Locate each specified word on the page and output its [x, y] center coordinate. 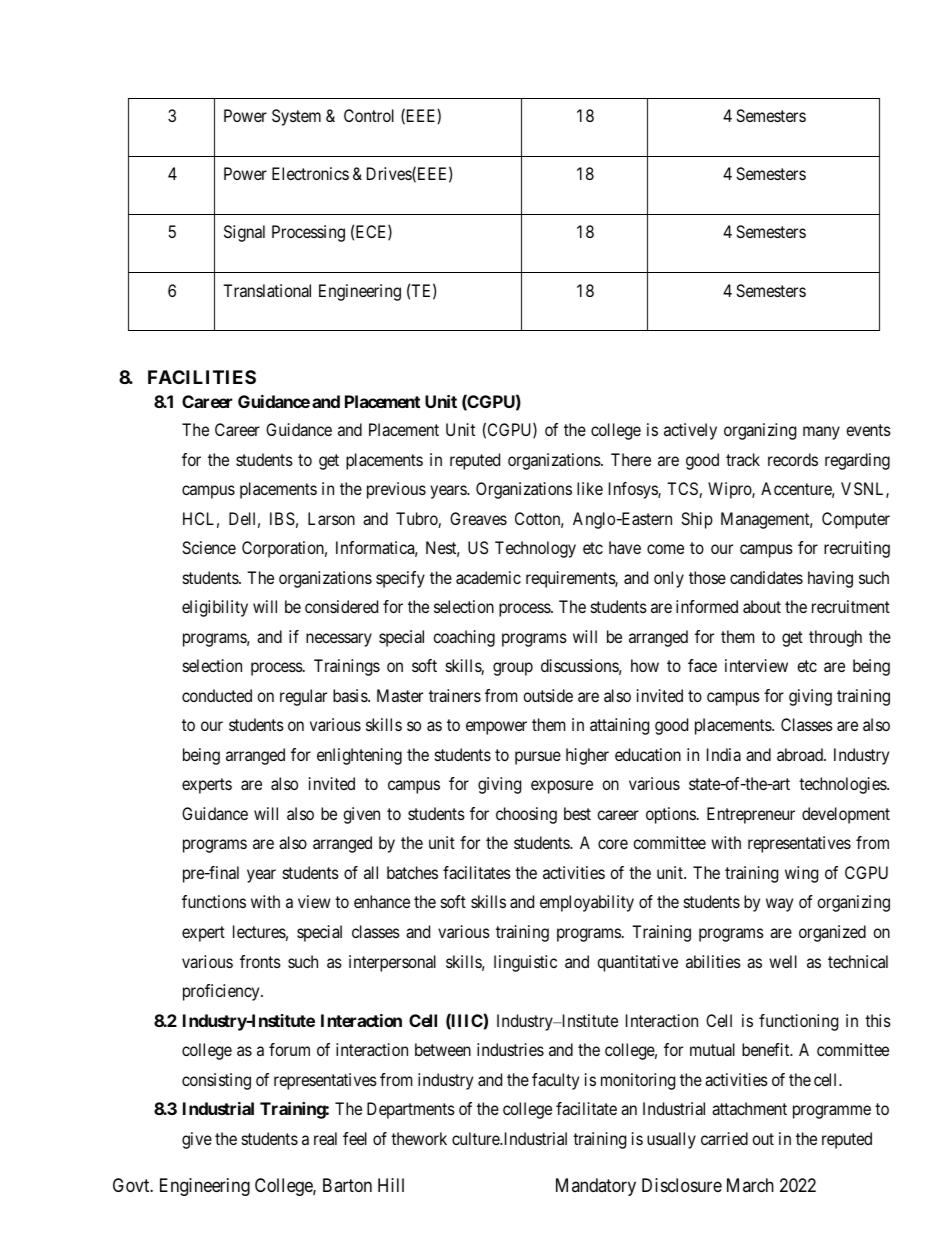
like [590, 488]
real [325, 1138]
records [793, 459]
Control [369, 115]
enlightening [359, 756]
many [821, 433]
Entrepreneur [751, 815]
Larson [331, 518]
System [296, 117]
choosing [526, 815]
